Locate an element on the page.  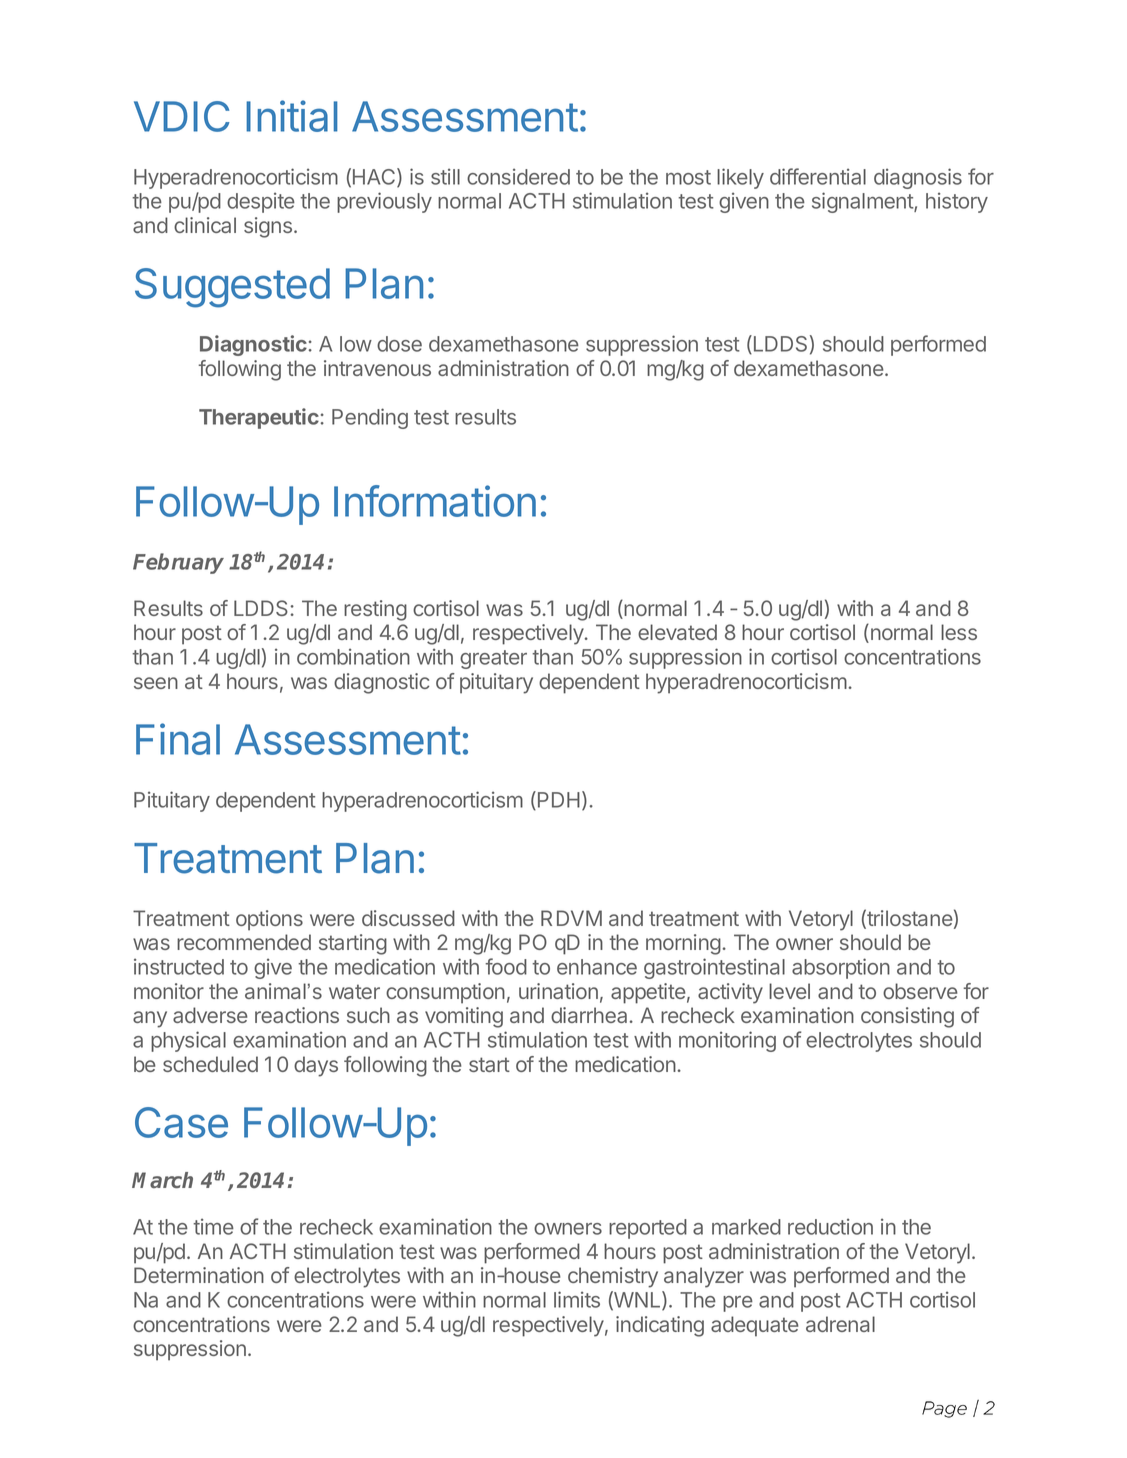
limits is located at coordinates (577, 1299).
